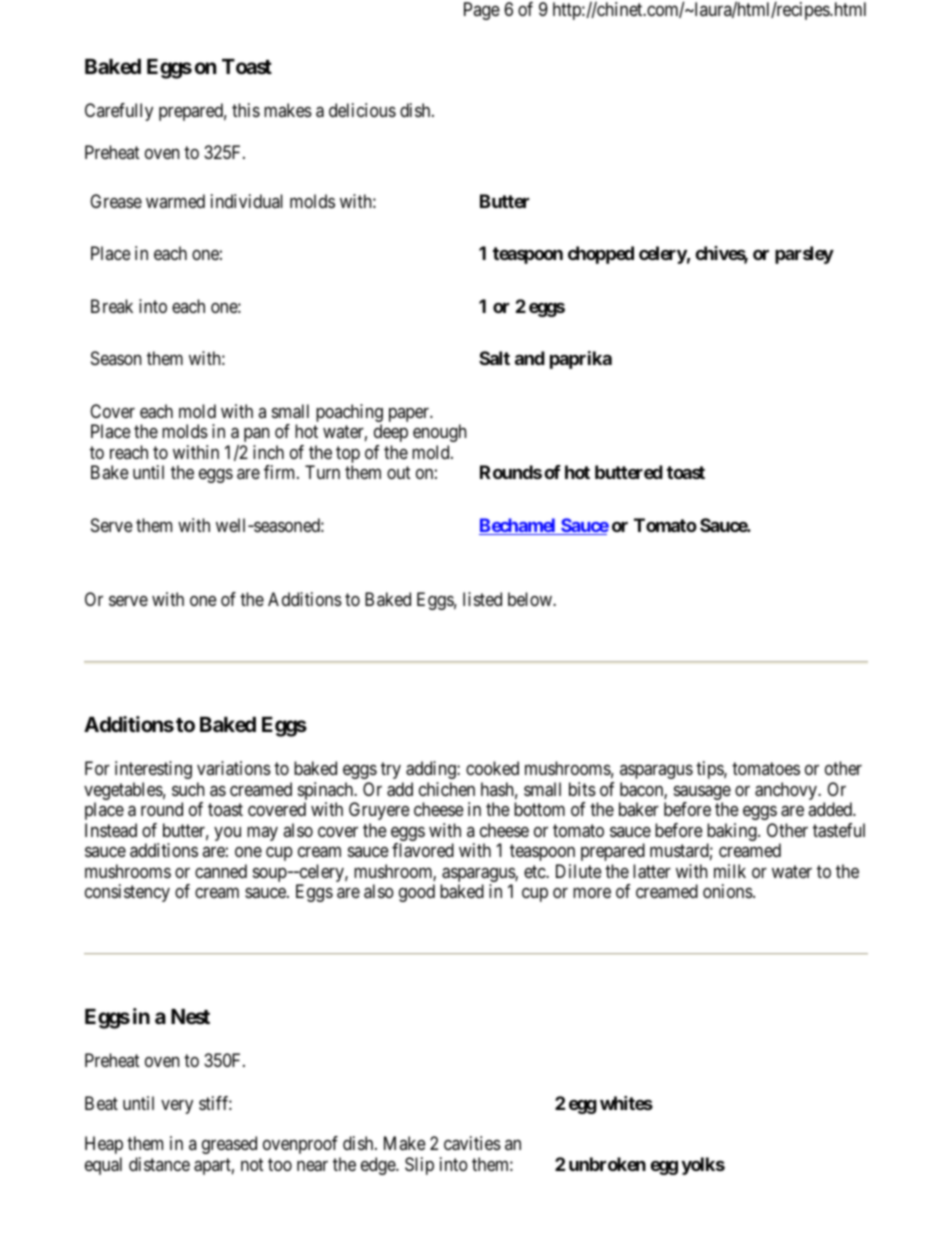  Describe the element at coordinates (492, 768) in the screenshot. I see `cooked` at that location.
